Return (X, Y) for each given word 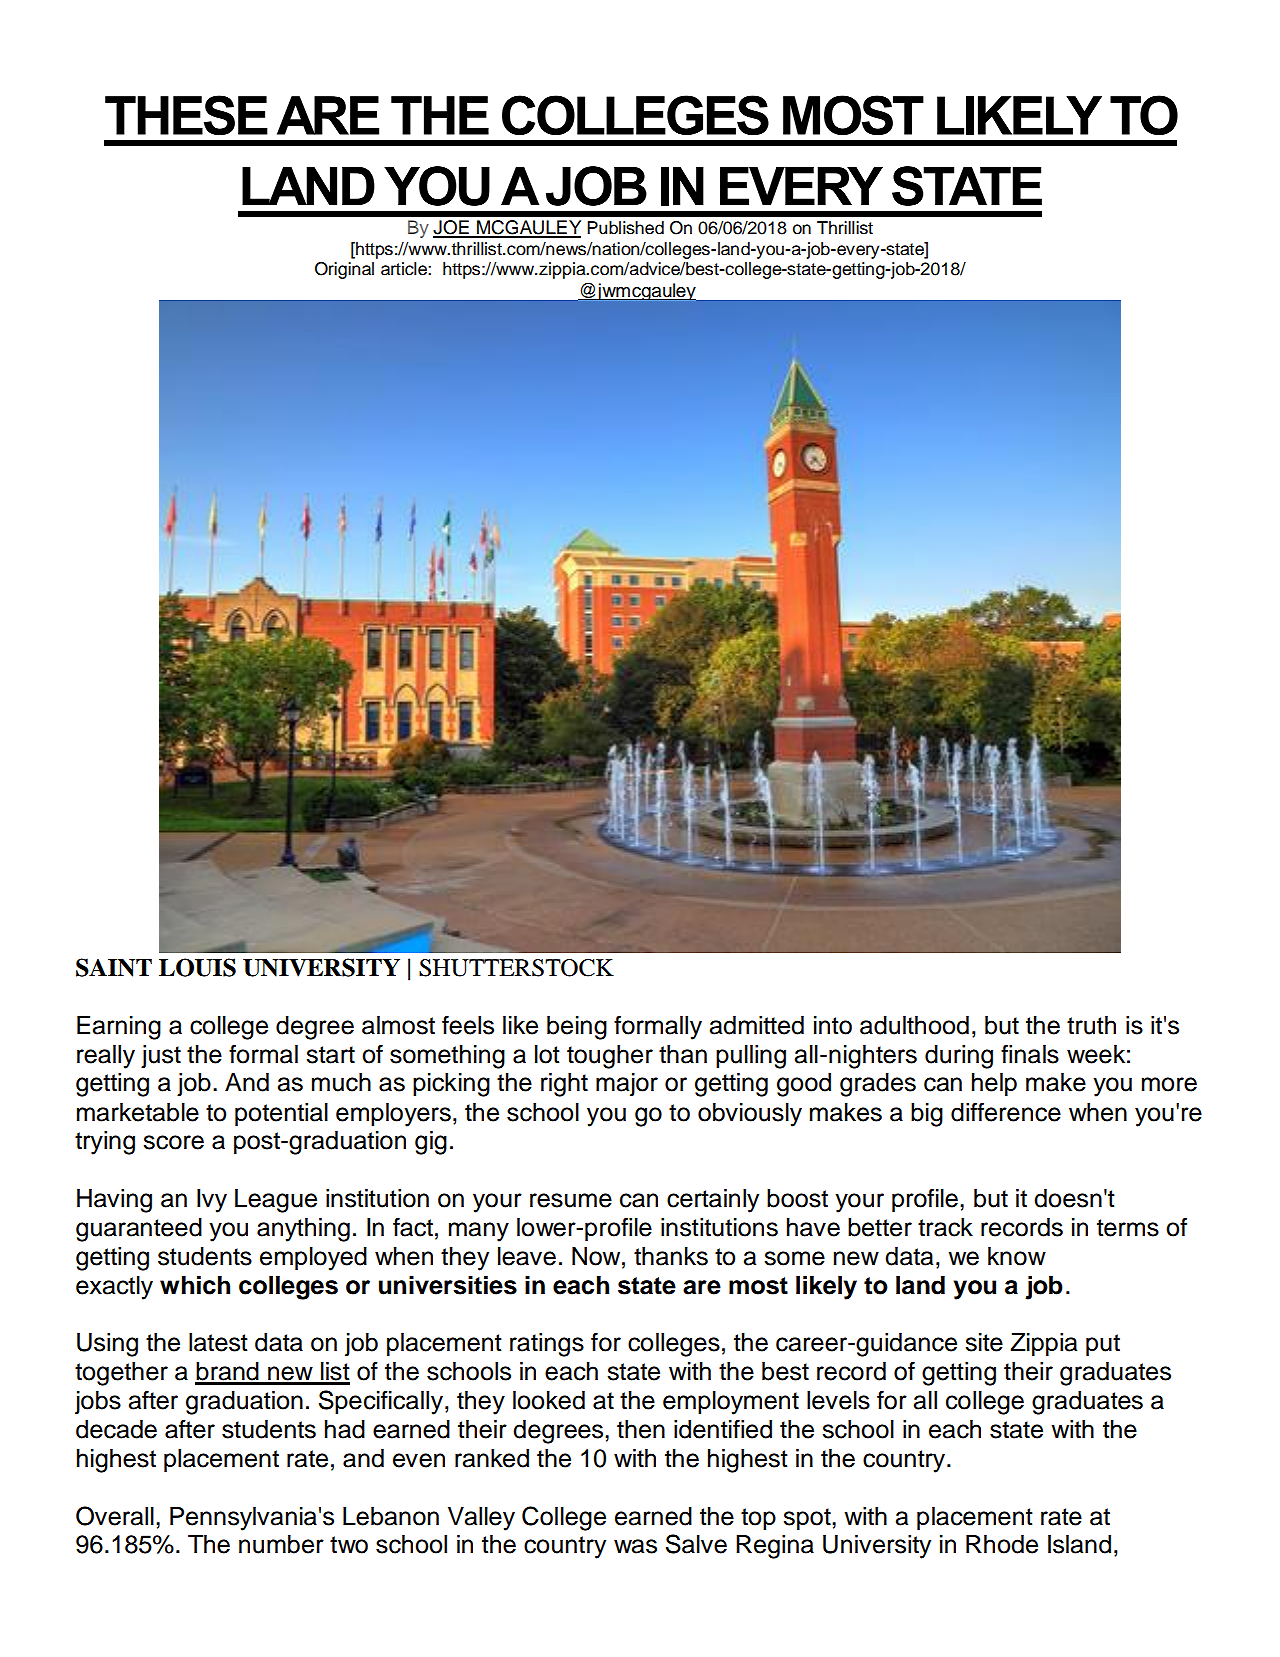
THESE (186, 115)
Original (344, 270)
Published (625, 228)
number (281, 1544)
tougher (610, 1057)
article (405, 269)
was (635, 1546)
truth (1091, 1025)
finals (1030, 1054)
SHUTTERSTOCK (516, 968)
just (161, 1057)
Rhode (1002, 1544)
